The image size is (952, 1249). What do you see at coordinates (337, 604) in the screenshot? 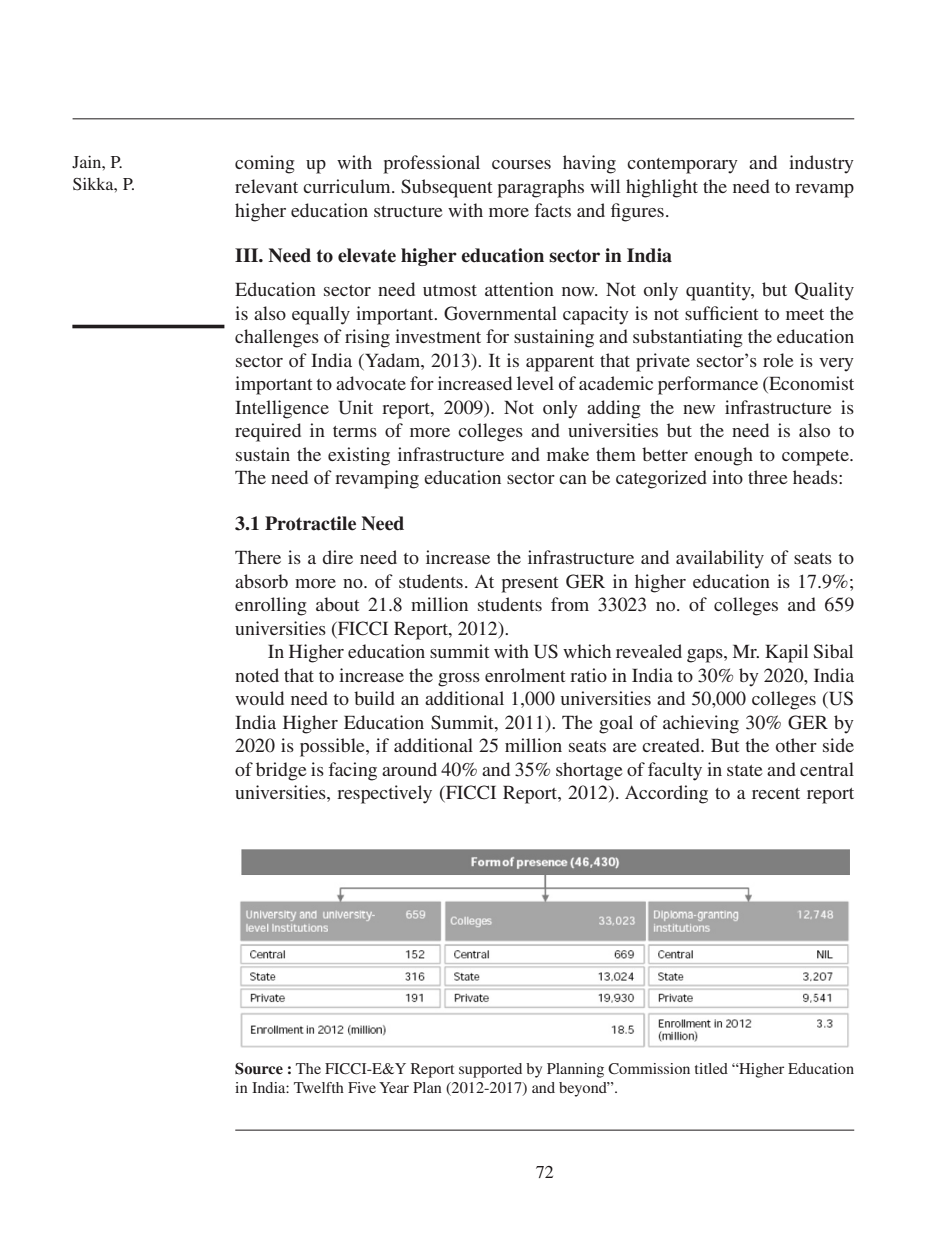
I see `about` at bounding box center [337, 604].
